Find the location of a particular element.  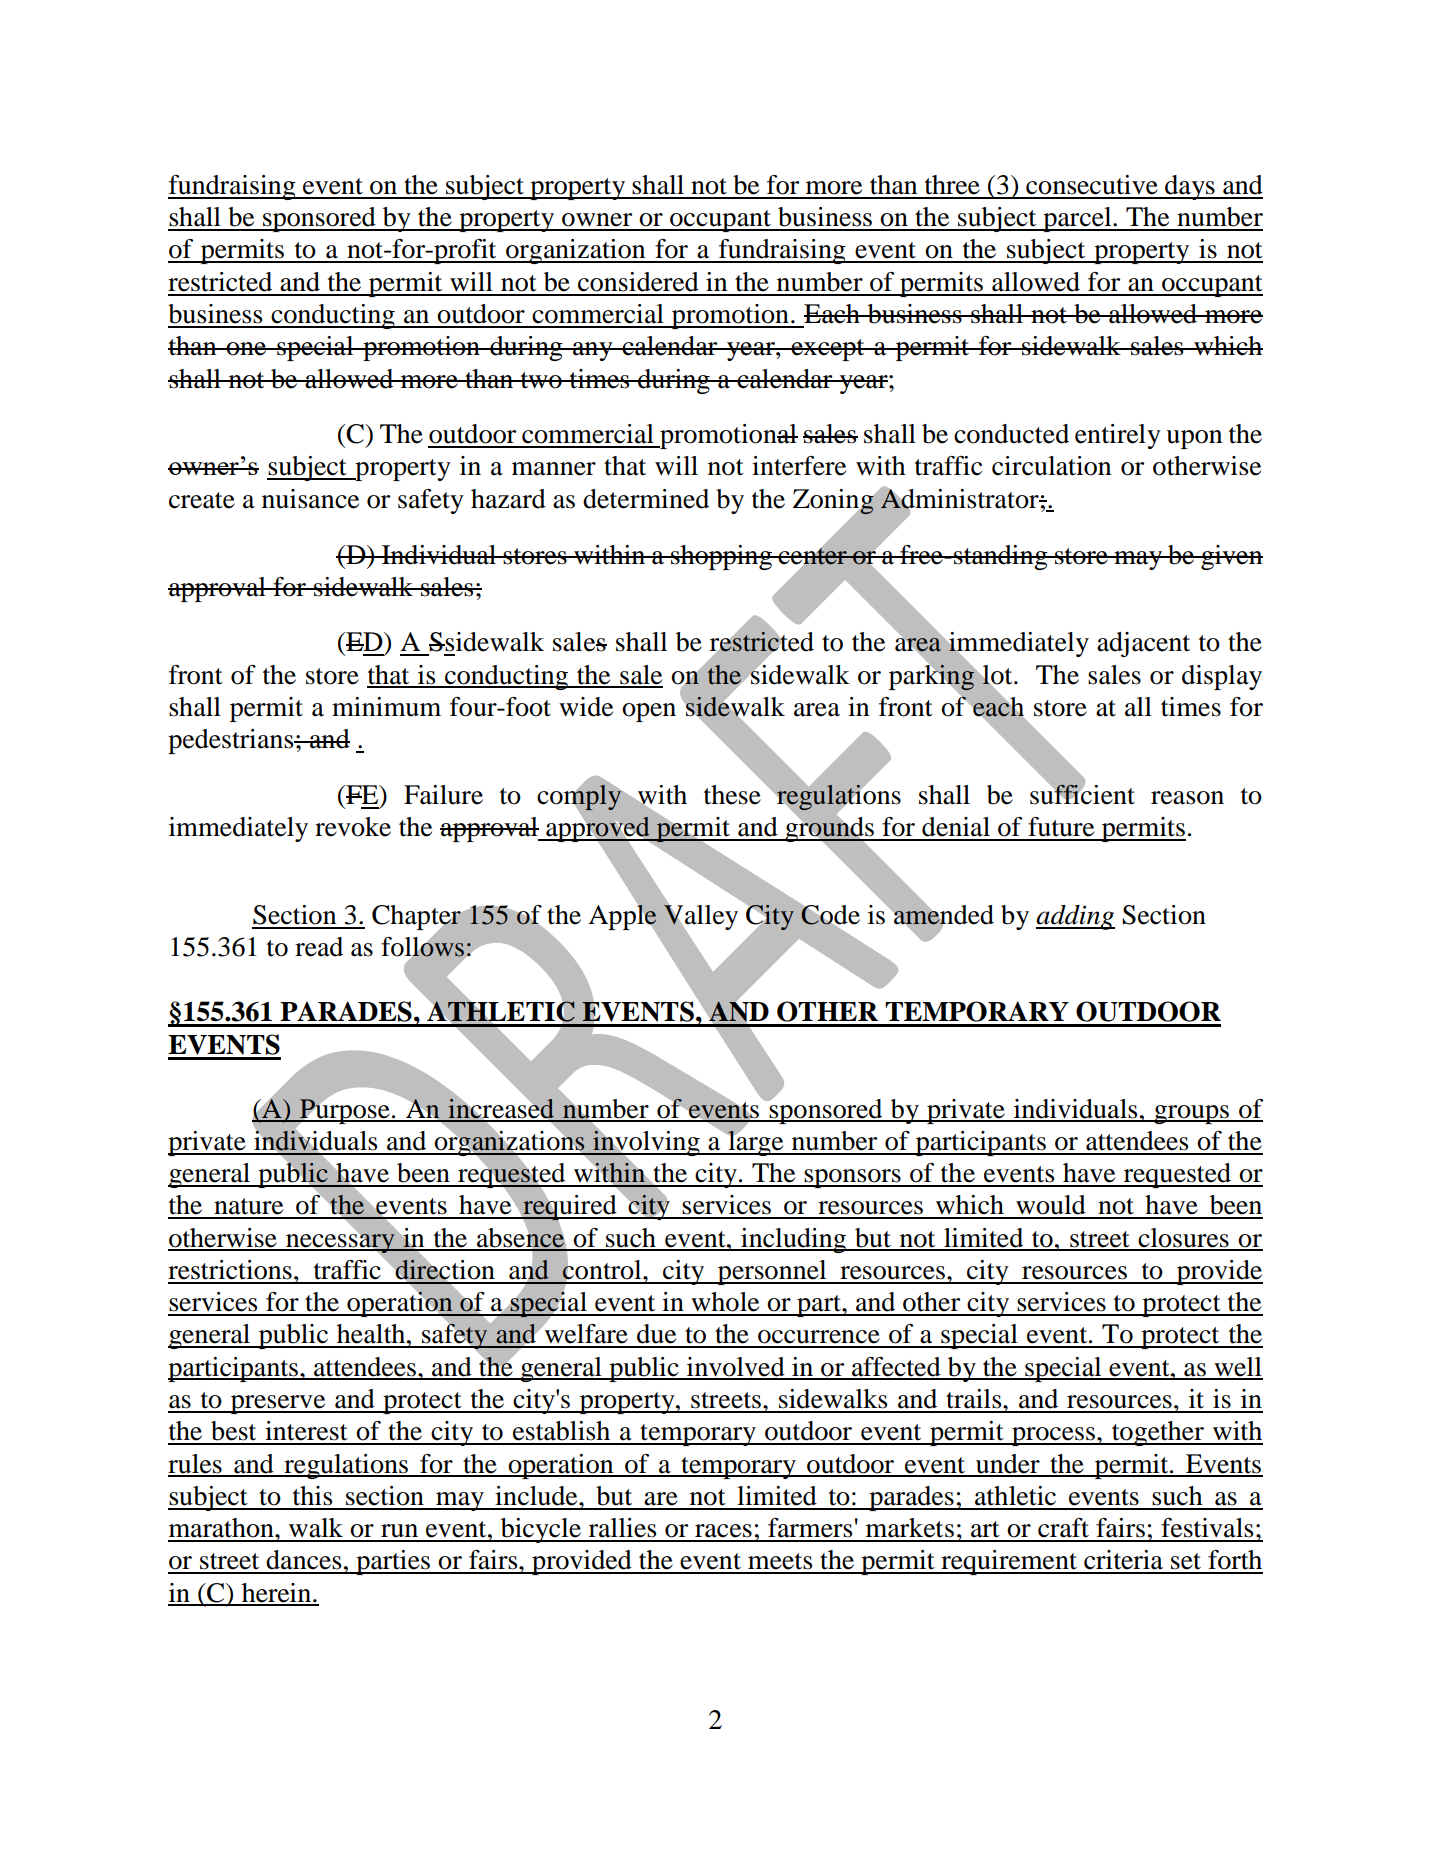

groups is located at coordinates (1191, 1114).
